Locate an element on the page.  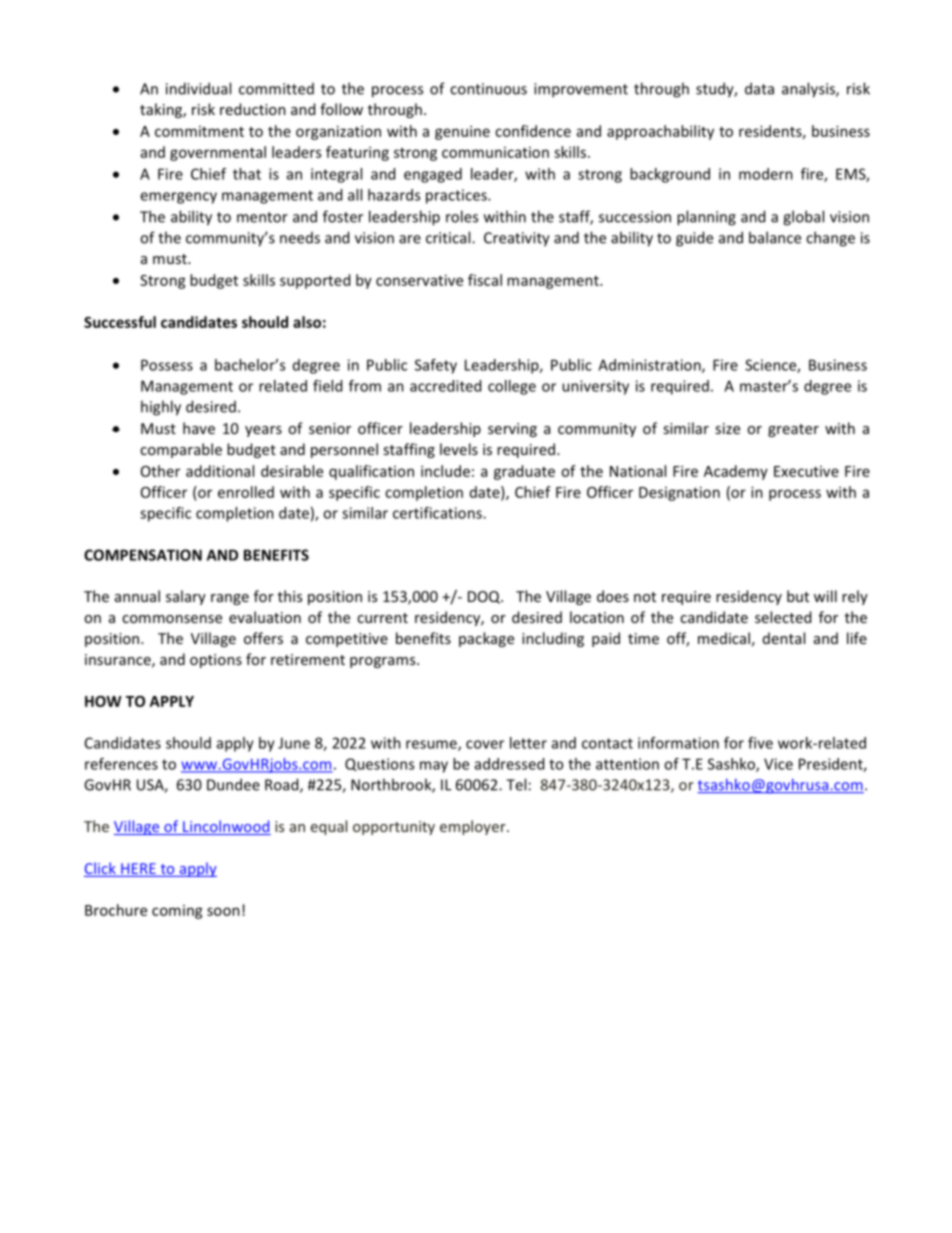
data is located at coordinates (759, 88).
